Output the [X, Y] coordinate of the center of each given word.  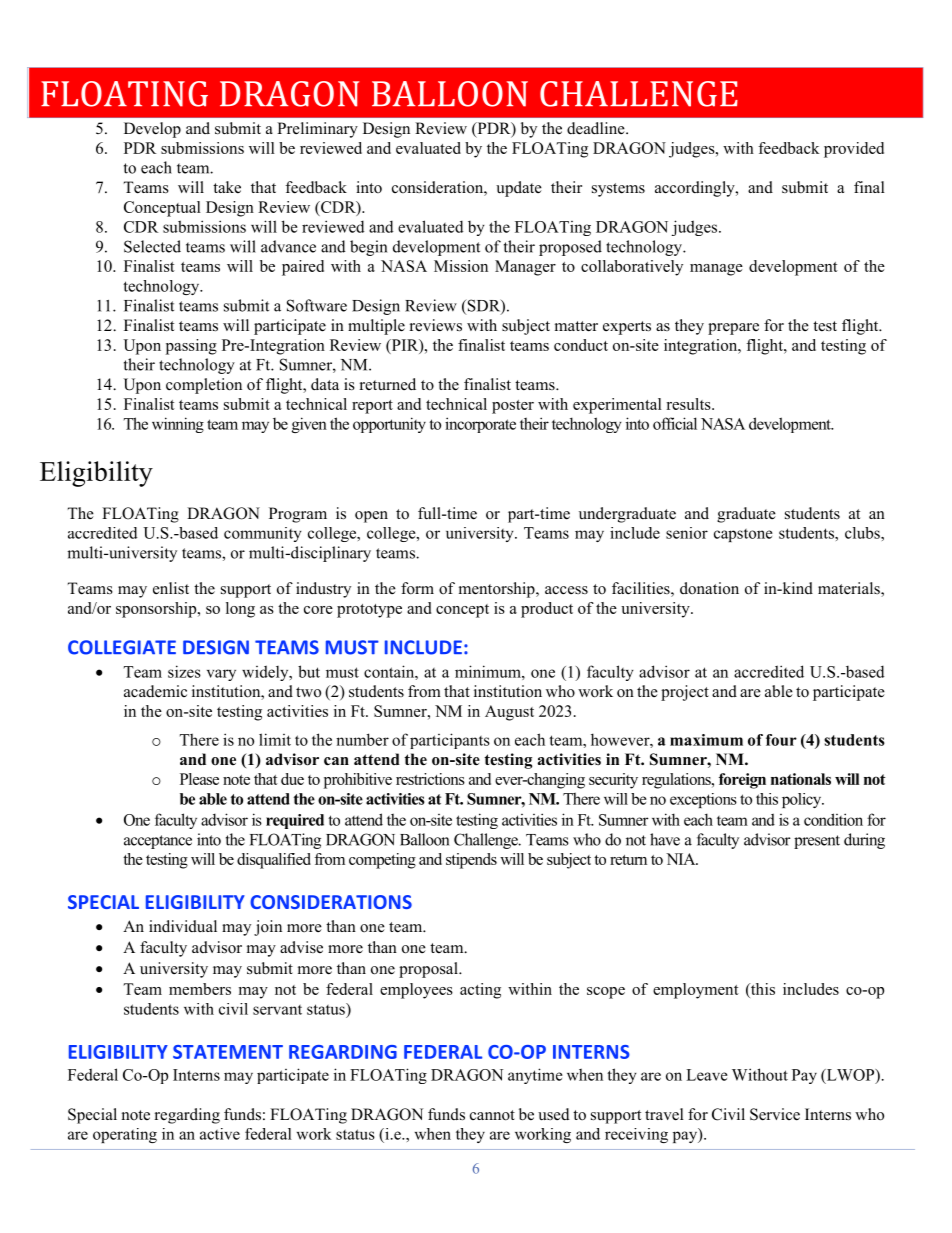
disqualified [274, 861]
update [519, 189]
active [220, 1134]
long [240, 610]
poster [513, 407]
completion [204, 386]
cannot [492, 1115]
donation [709, 588]
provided [854, 150]
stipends [471, 861]
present [817, 842]
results [689, 404]
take [227, 187]
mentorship [498, 590]
